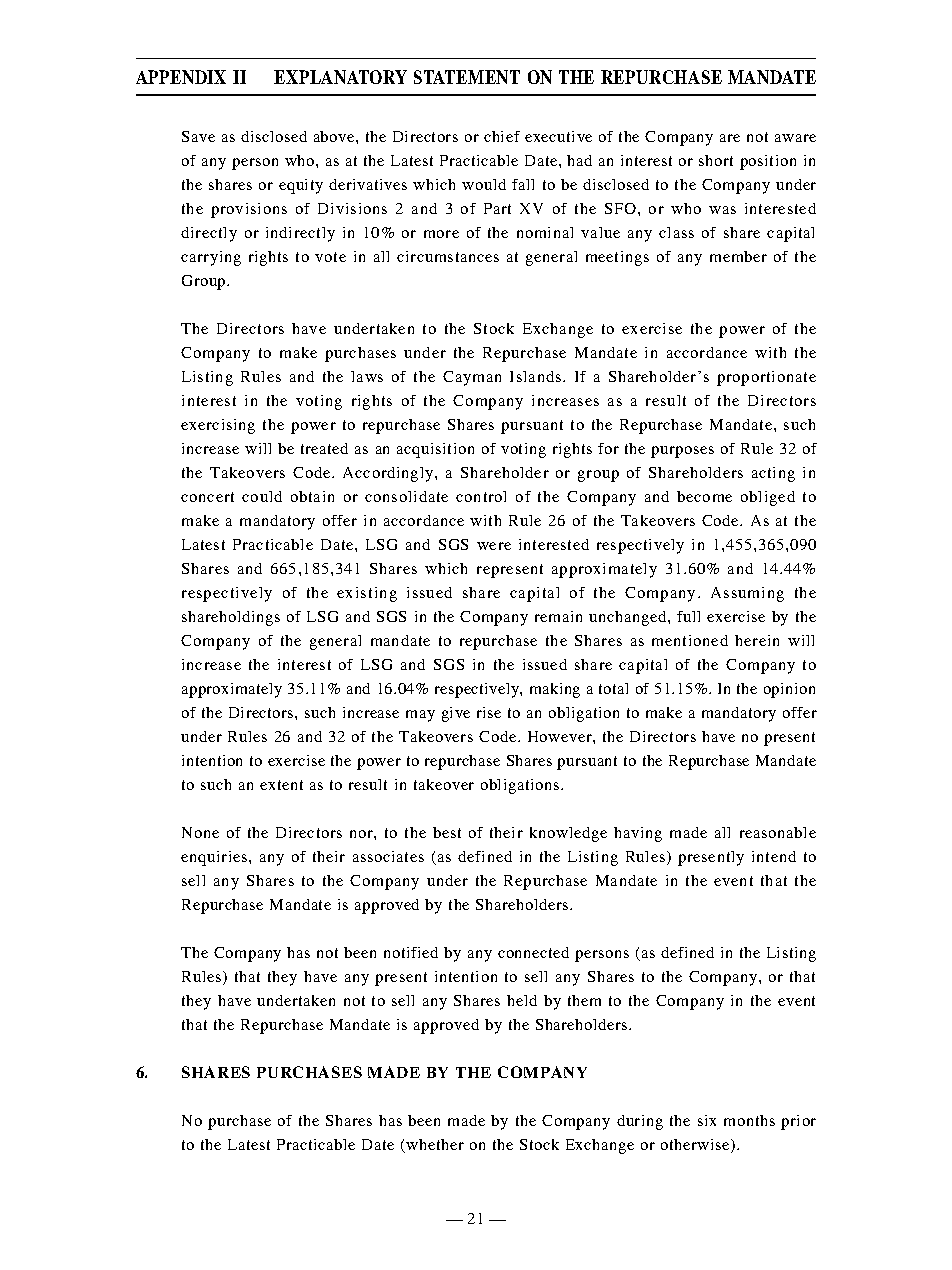 The width and height of the screenshot is (952, 1270). What do you see at coordinates (435, 1144) in the screenshot?
I see `whether` at bounding box center [435, 1144].
